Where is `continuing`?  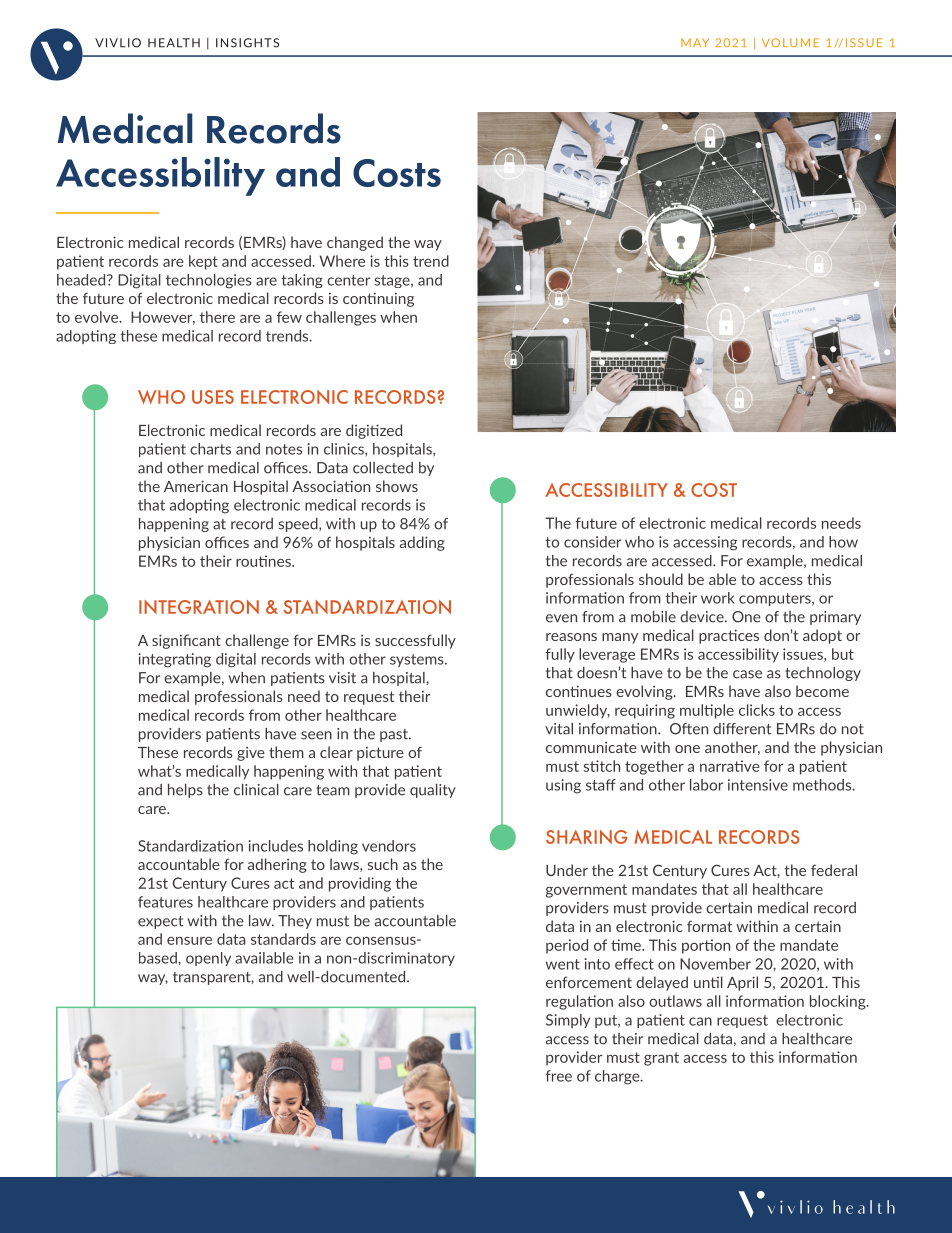 continuing is located at coordinates (378, 299).
